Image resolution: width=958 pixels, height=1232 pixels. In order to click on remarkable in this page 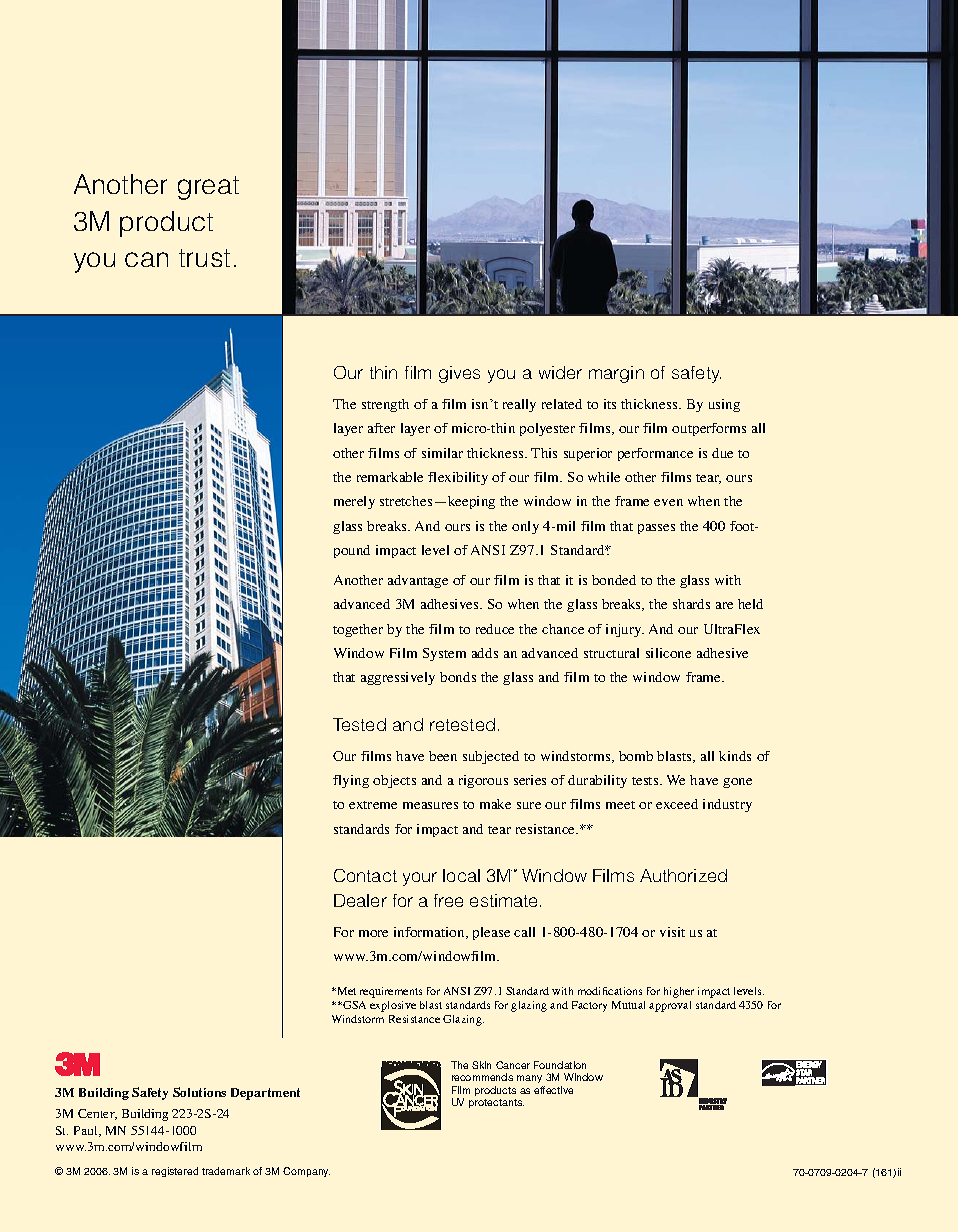, I will do `click(390, 477)`.
